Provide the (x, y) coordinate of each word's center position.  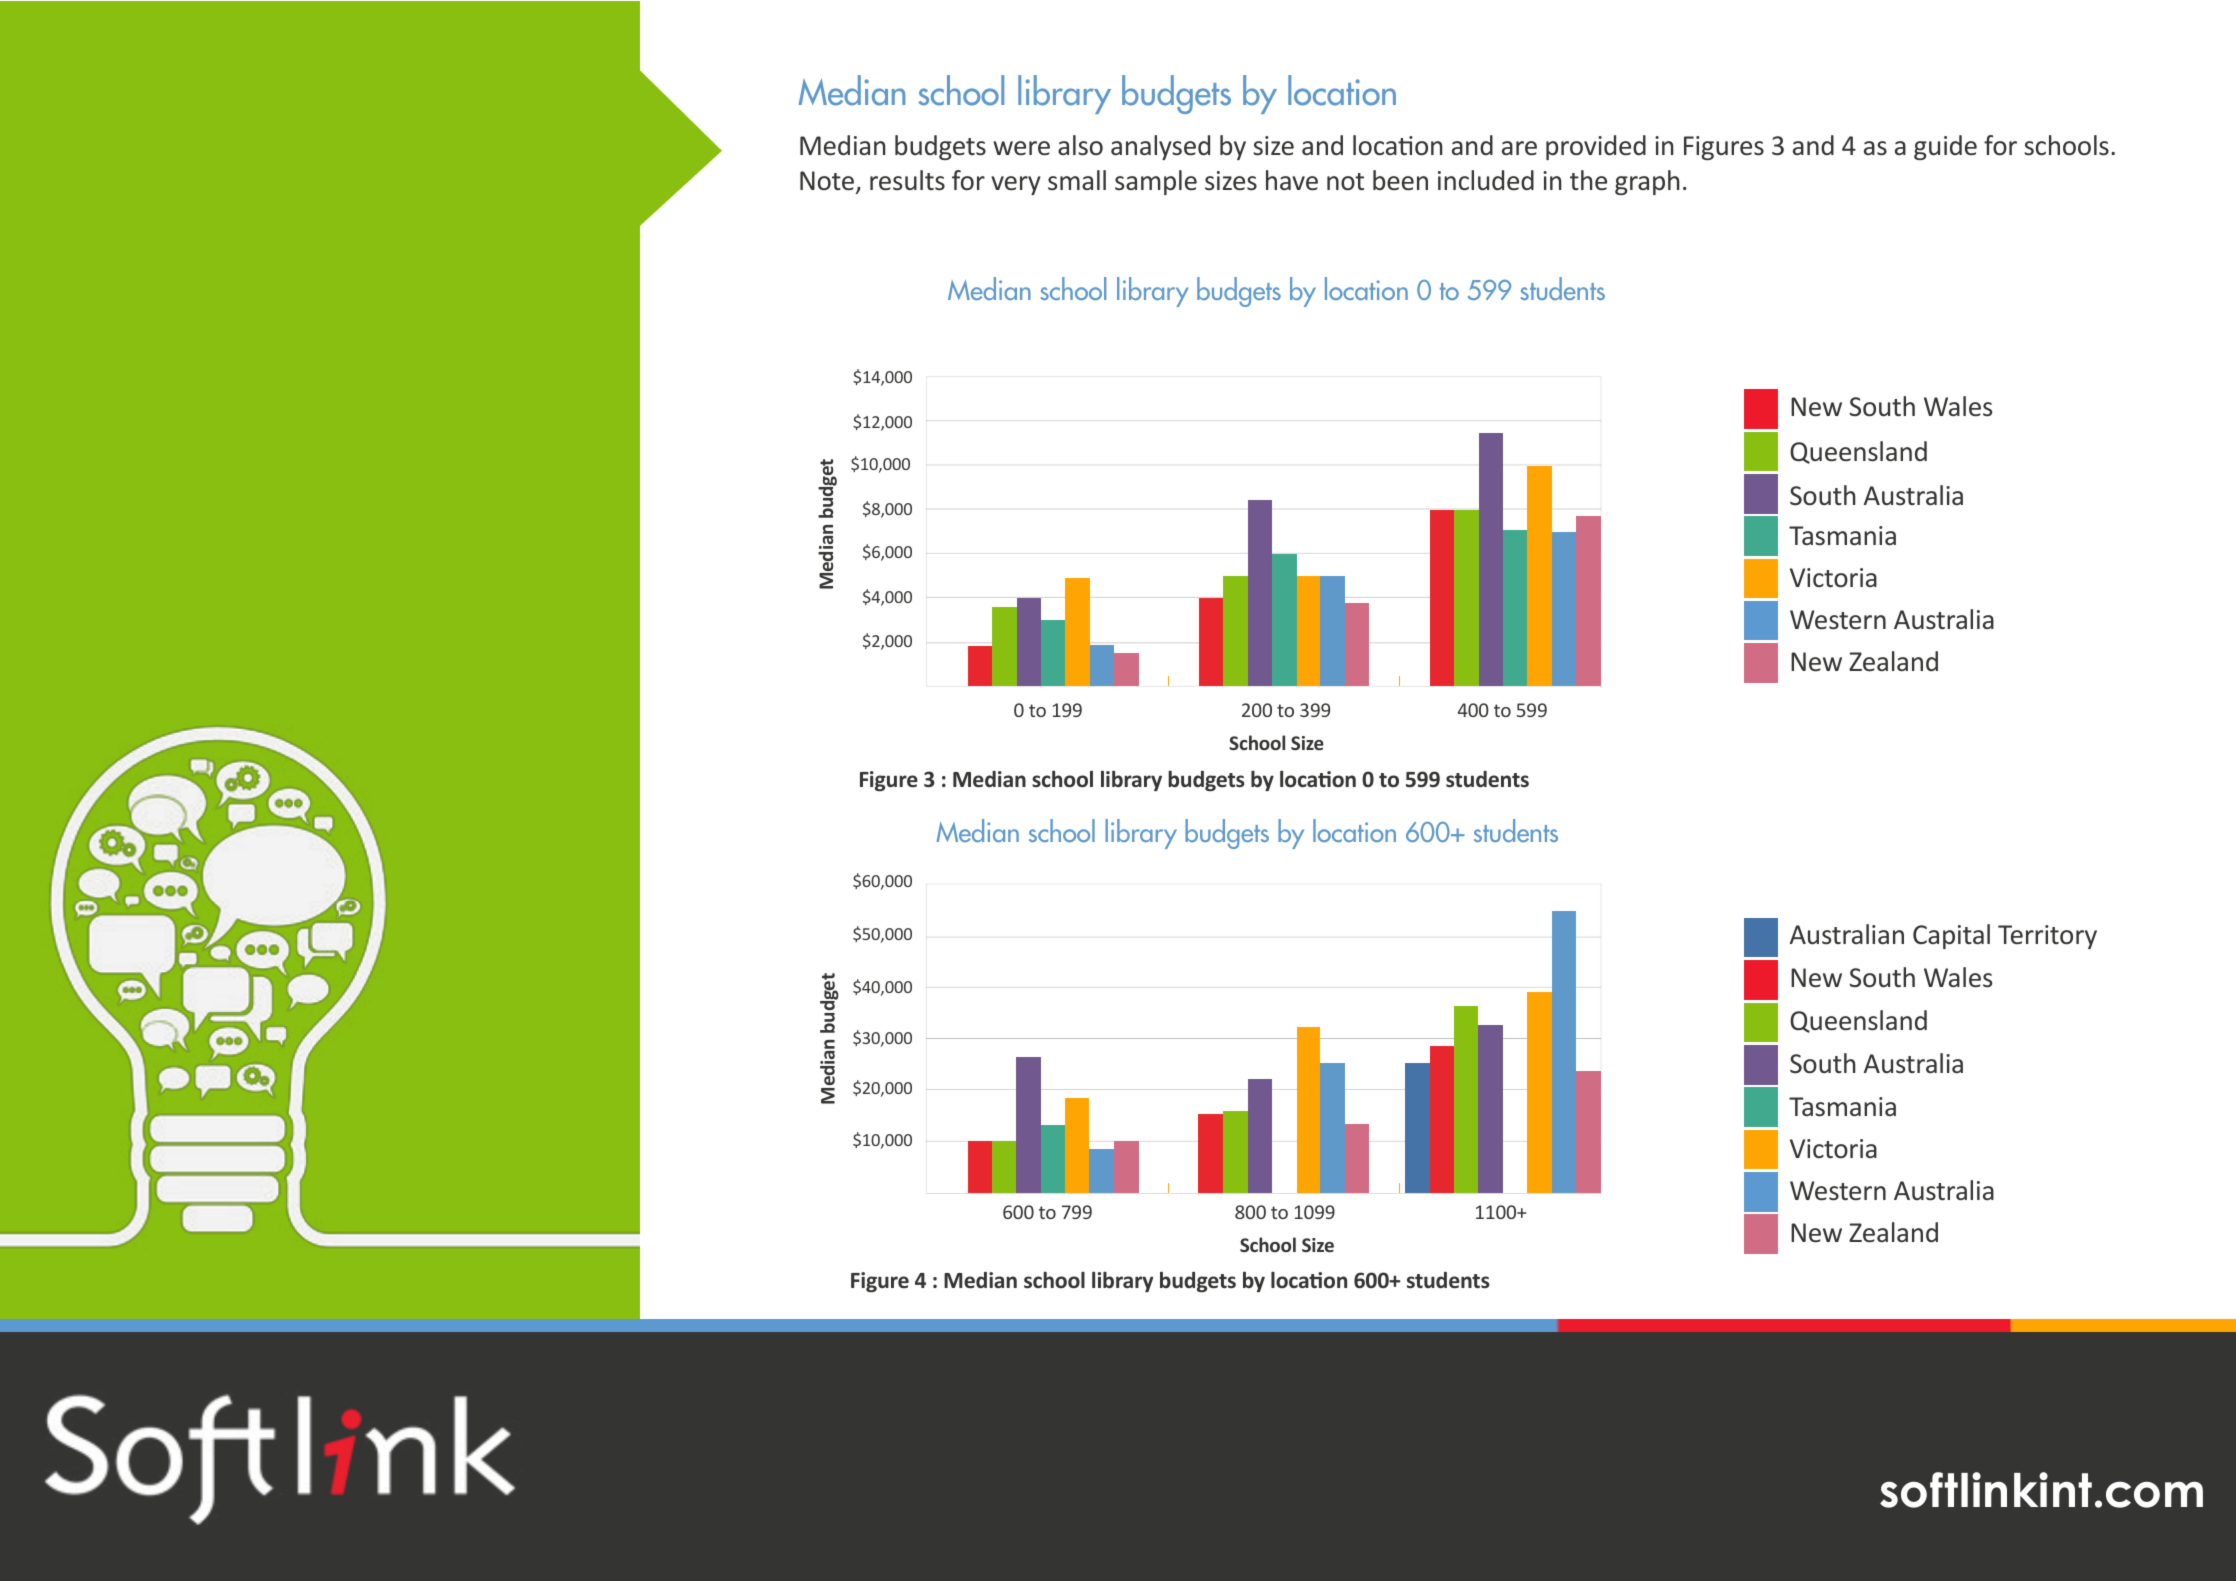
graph (1647, 182)
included (1486, 180)
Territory (2047, 937)
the (1588, 180)
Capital (1951, 936)
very (1016, 185)
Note (828, 182)
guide (1945, 147)
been (1400, 180)
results (907, 180)
